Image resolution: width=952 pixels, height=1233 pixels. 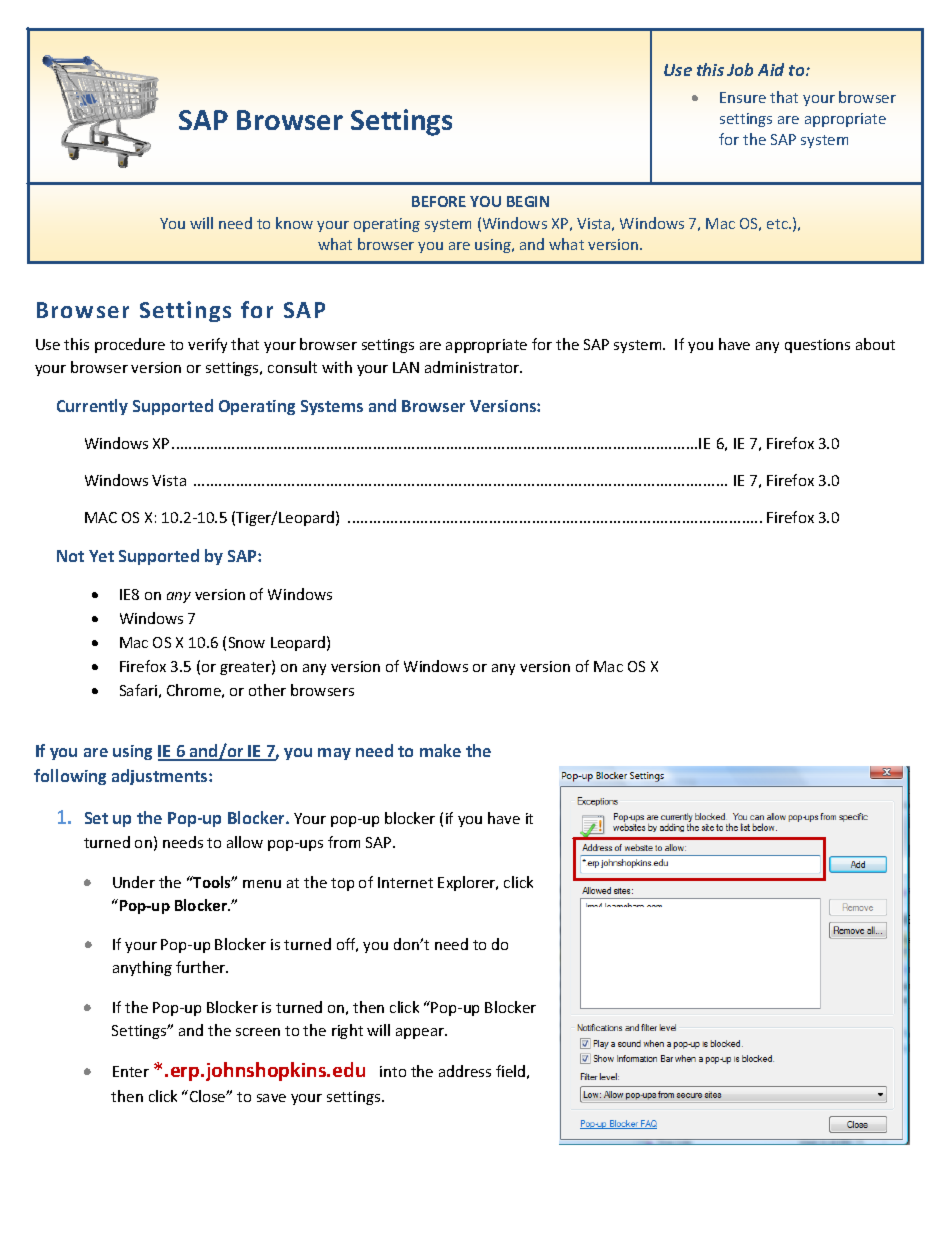 What do you see at coordinates (131, 1071) in the image?
I see `Enter` at bounding box center [131, 1071].
